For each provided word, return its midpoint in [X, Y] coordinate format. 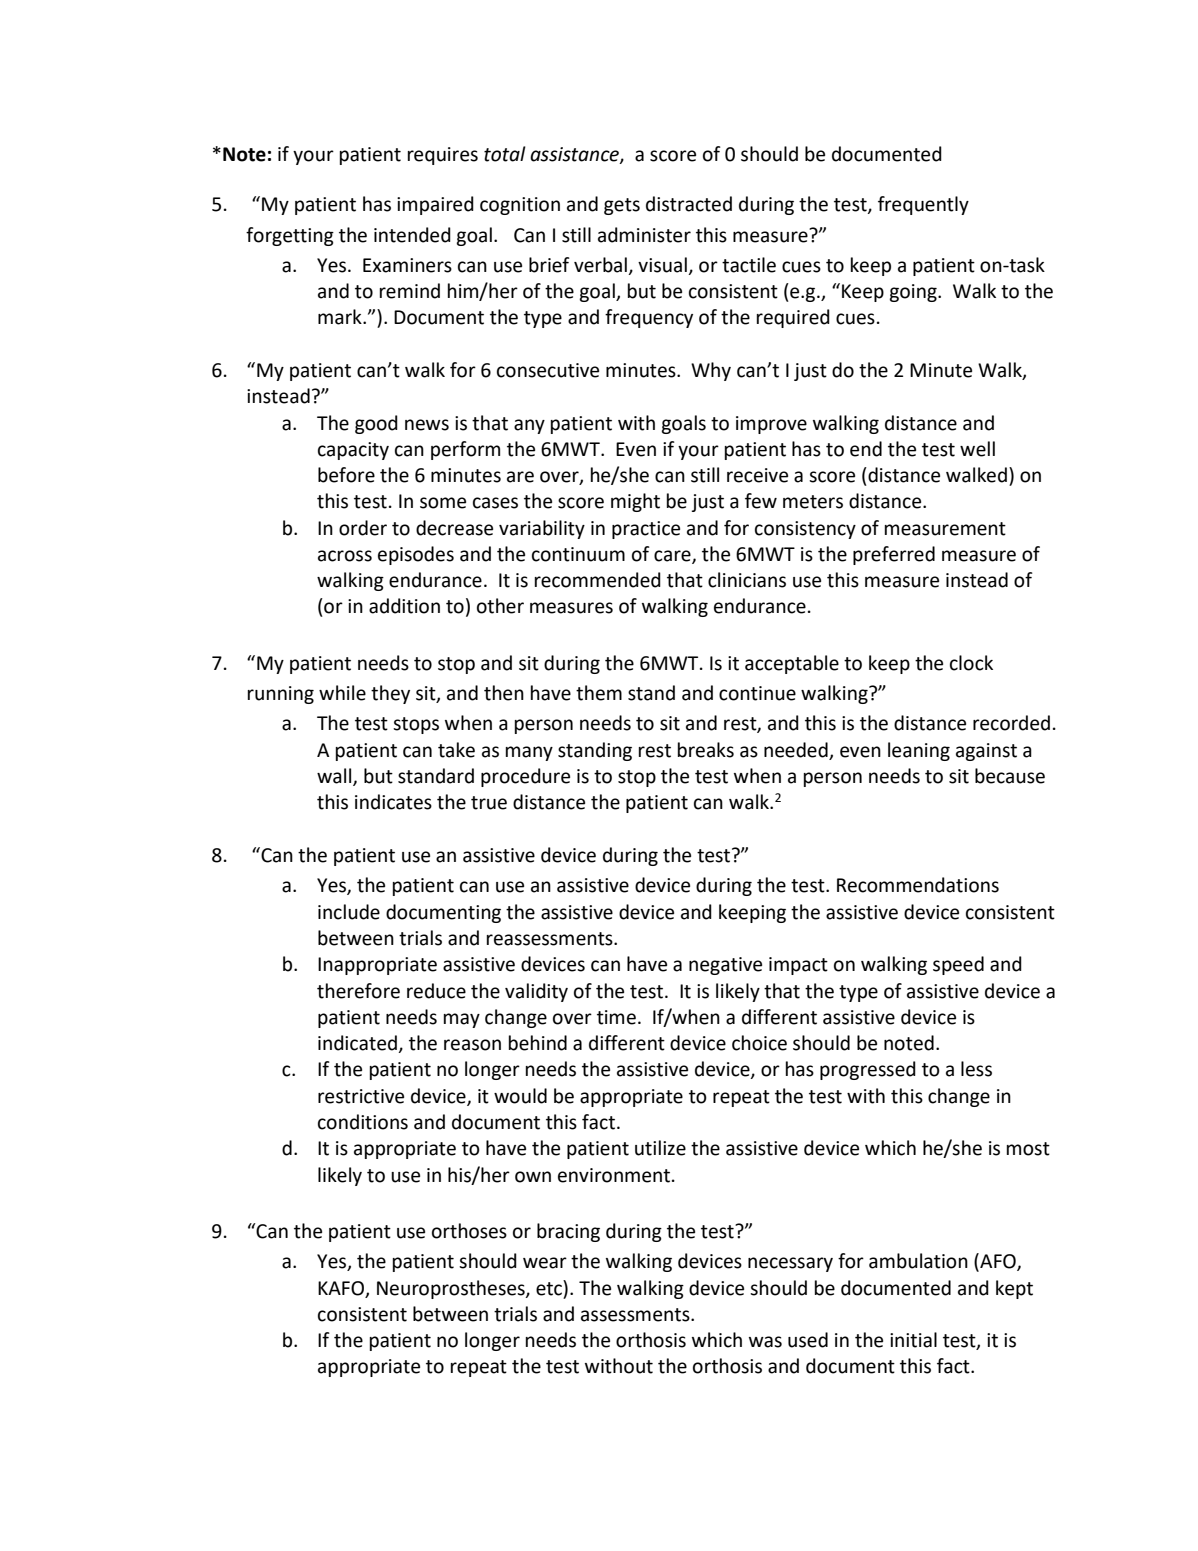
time [616, 1017]
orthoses [469, 1231]
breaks [706, 750]
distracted [689, 204]
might [635, 502]
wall [335, 777]
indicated [358, 1044]
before [346, 475]
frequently [923, 205]
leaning [919, 751]
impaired [435, 205]
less [976, 1069]
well [977, 449]
